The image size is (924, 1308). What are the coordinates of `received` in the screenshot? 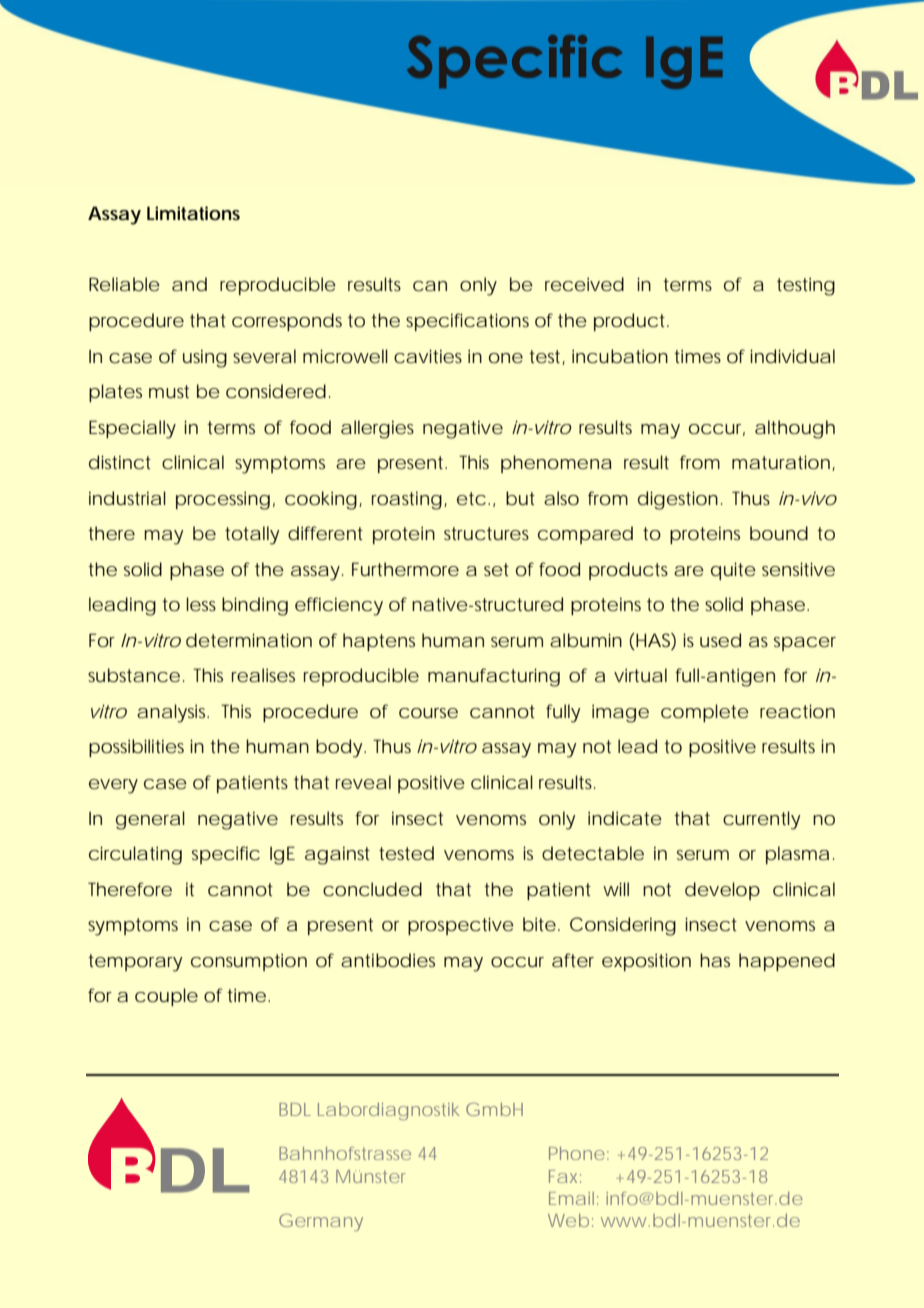 It's located at (584, 284).
